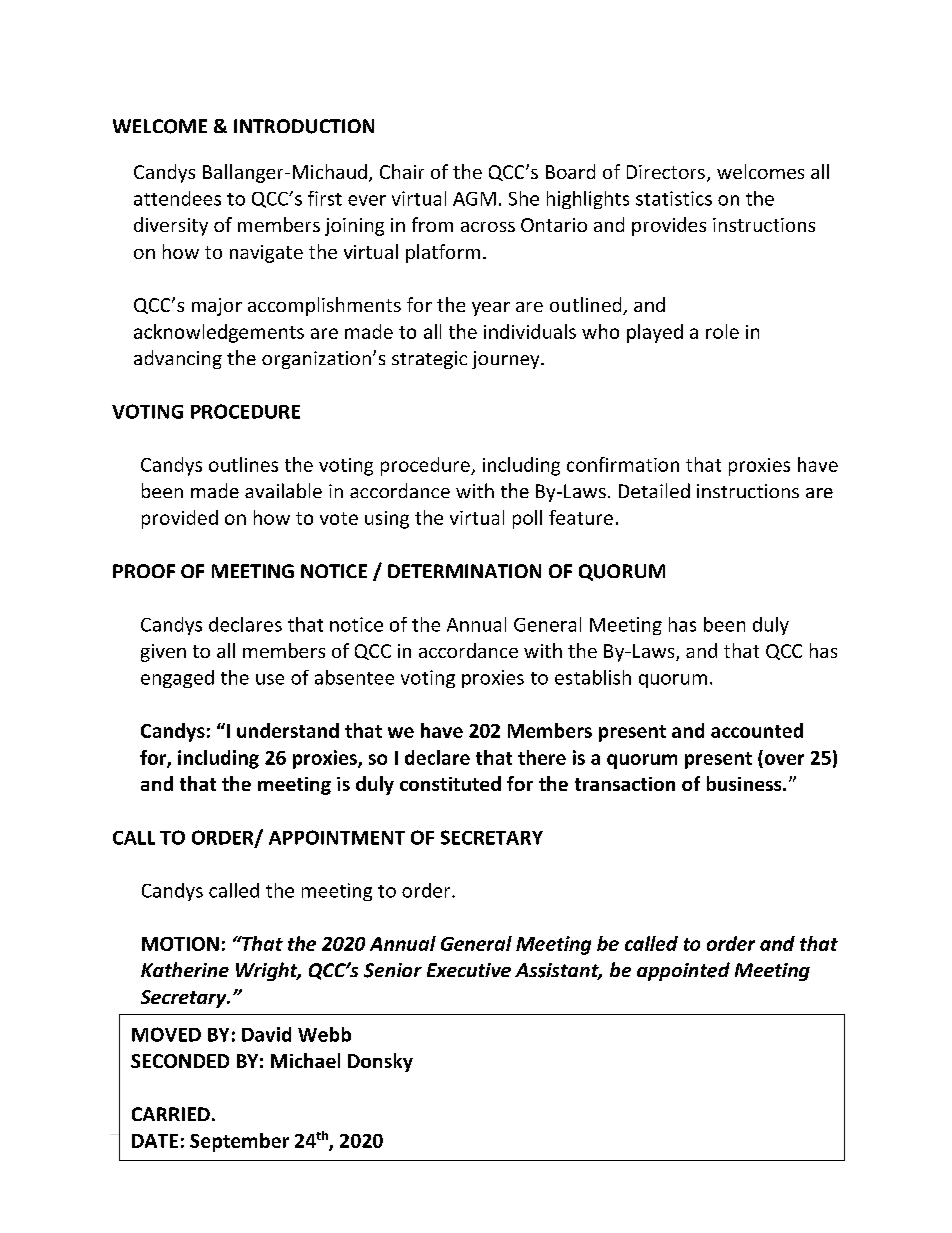 The width and height of the page is (952, 1233). I want to click on Directors, so click(666, 172).
